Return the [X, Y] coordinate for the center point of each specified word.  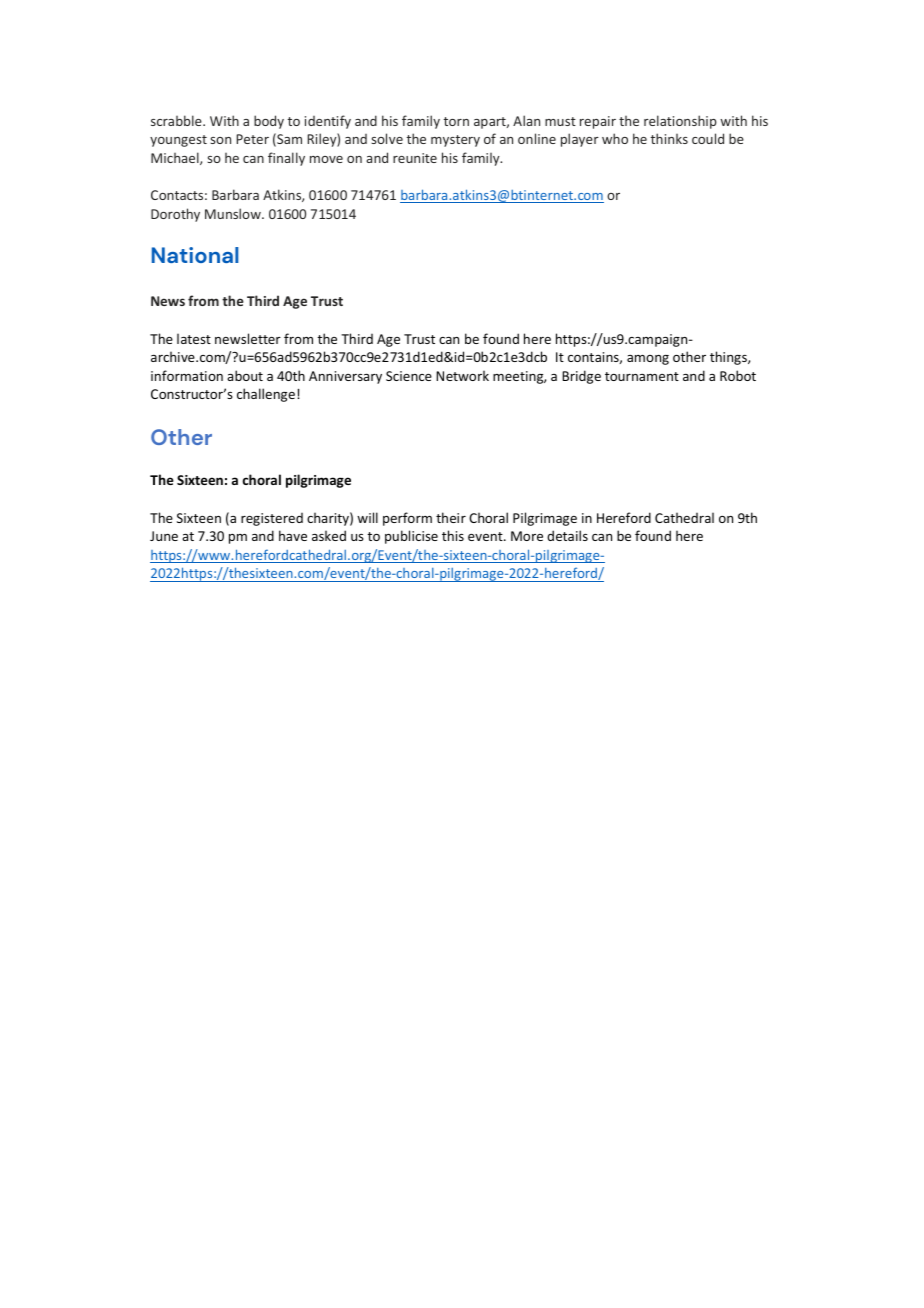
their [451, 517]
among [648, 360]
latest [194, 338]
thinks [669, 138]
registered [272, 519]
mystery [455, 141]
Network [462, 375]
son [220, 140]
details [567, 535]
